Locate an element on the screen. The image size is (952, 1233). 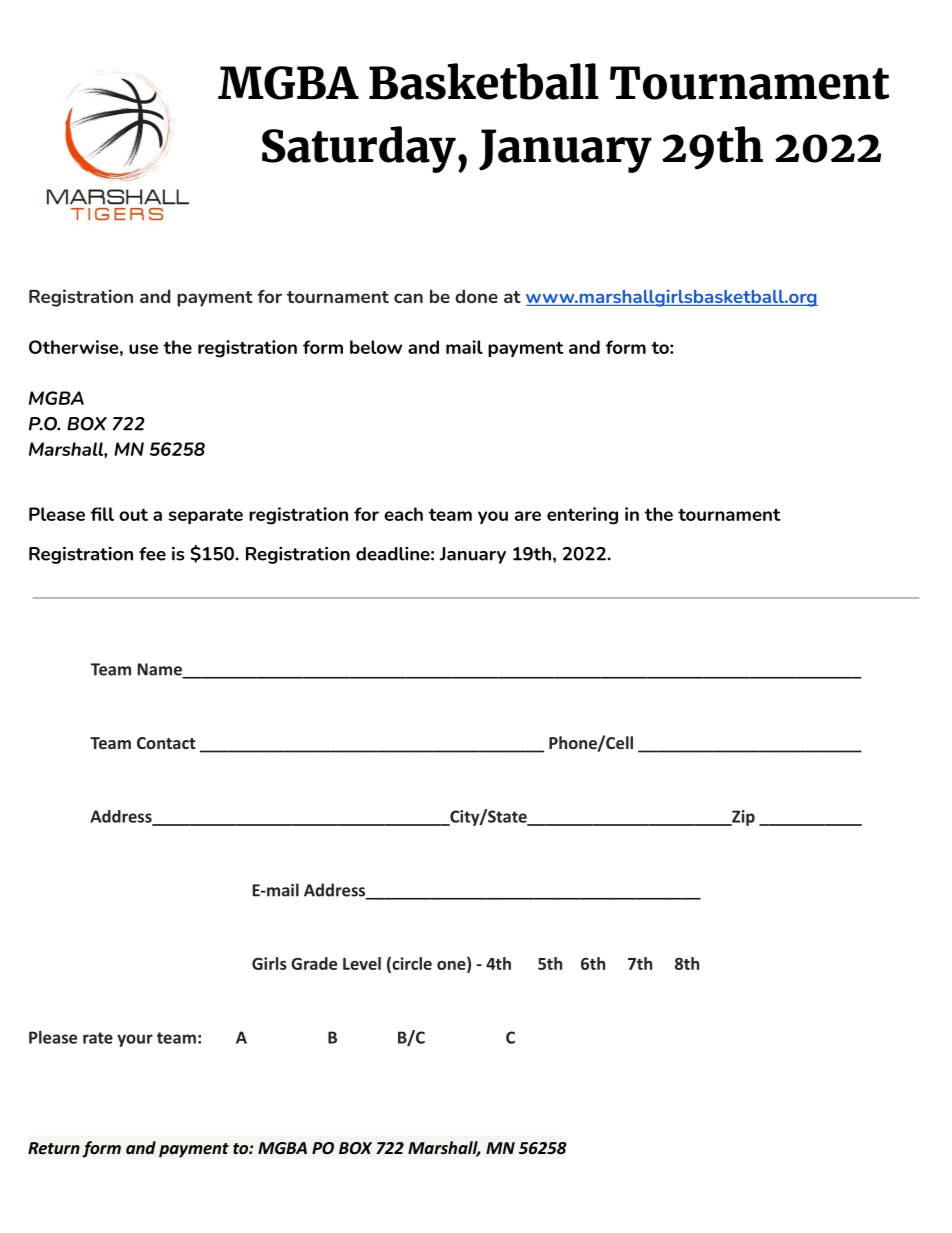
each is located at coordinates (403, 514).
